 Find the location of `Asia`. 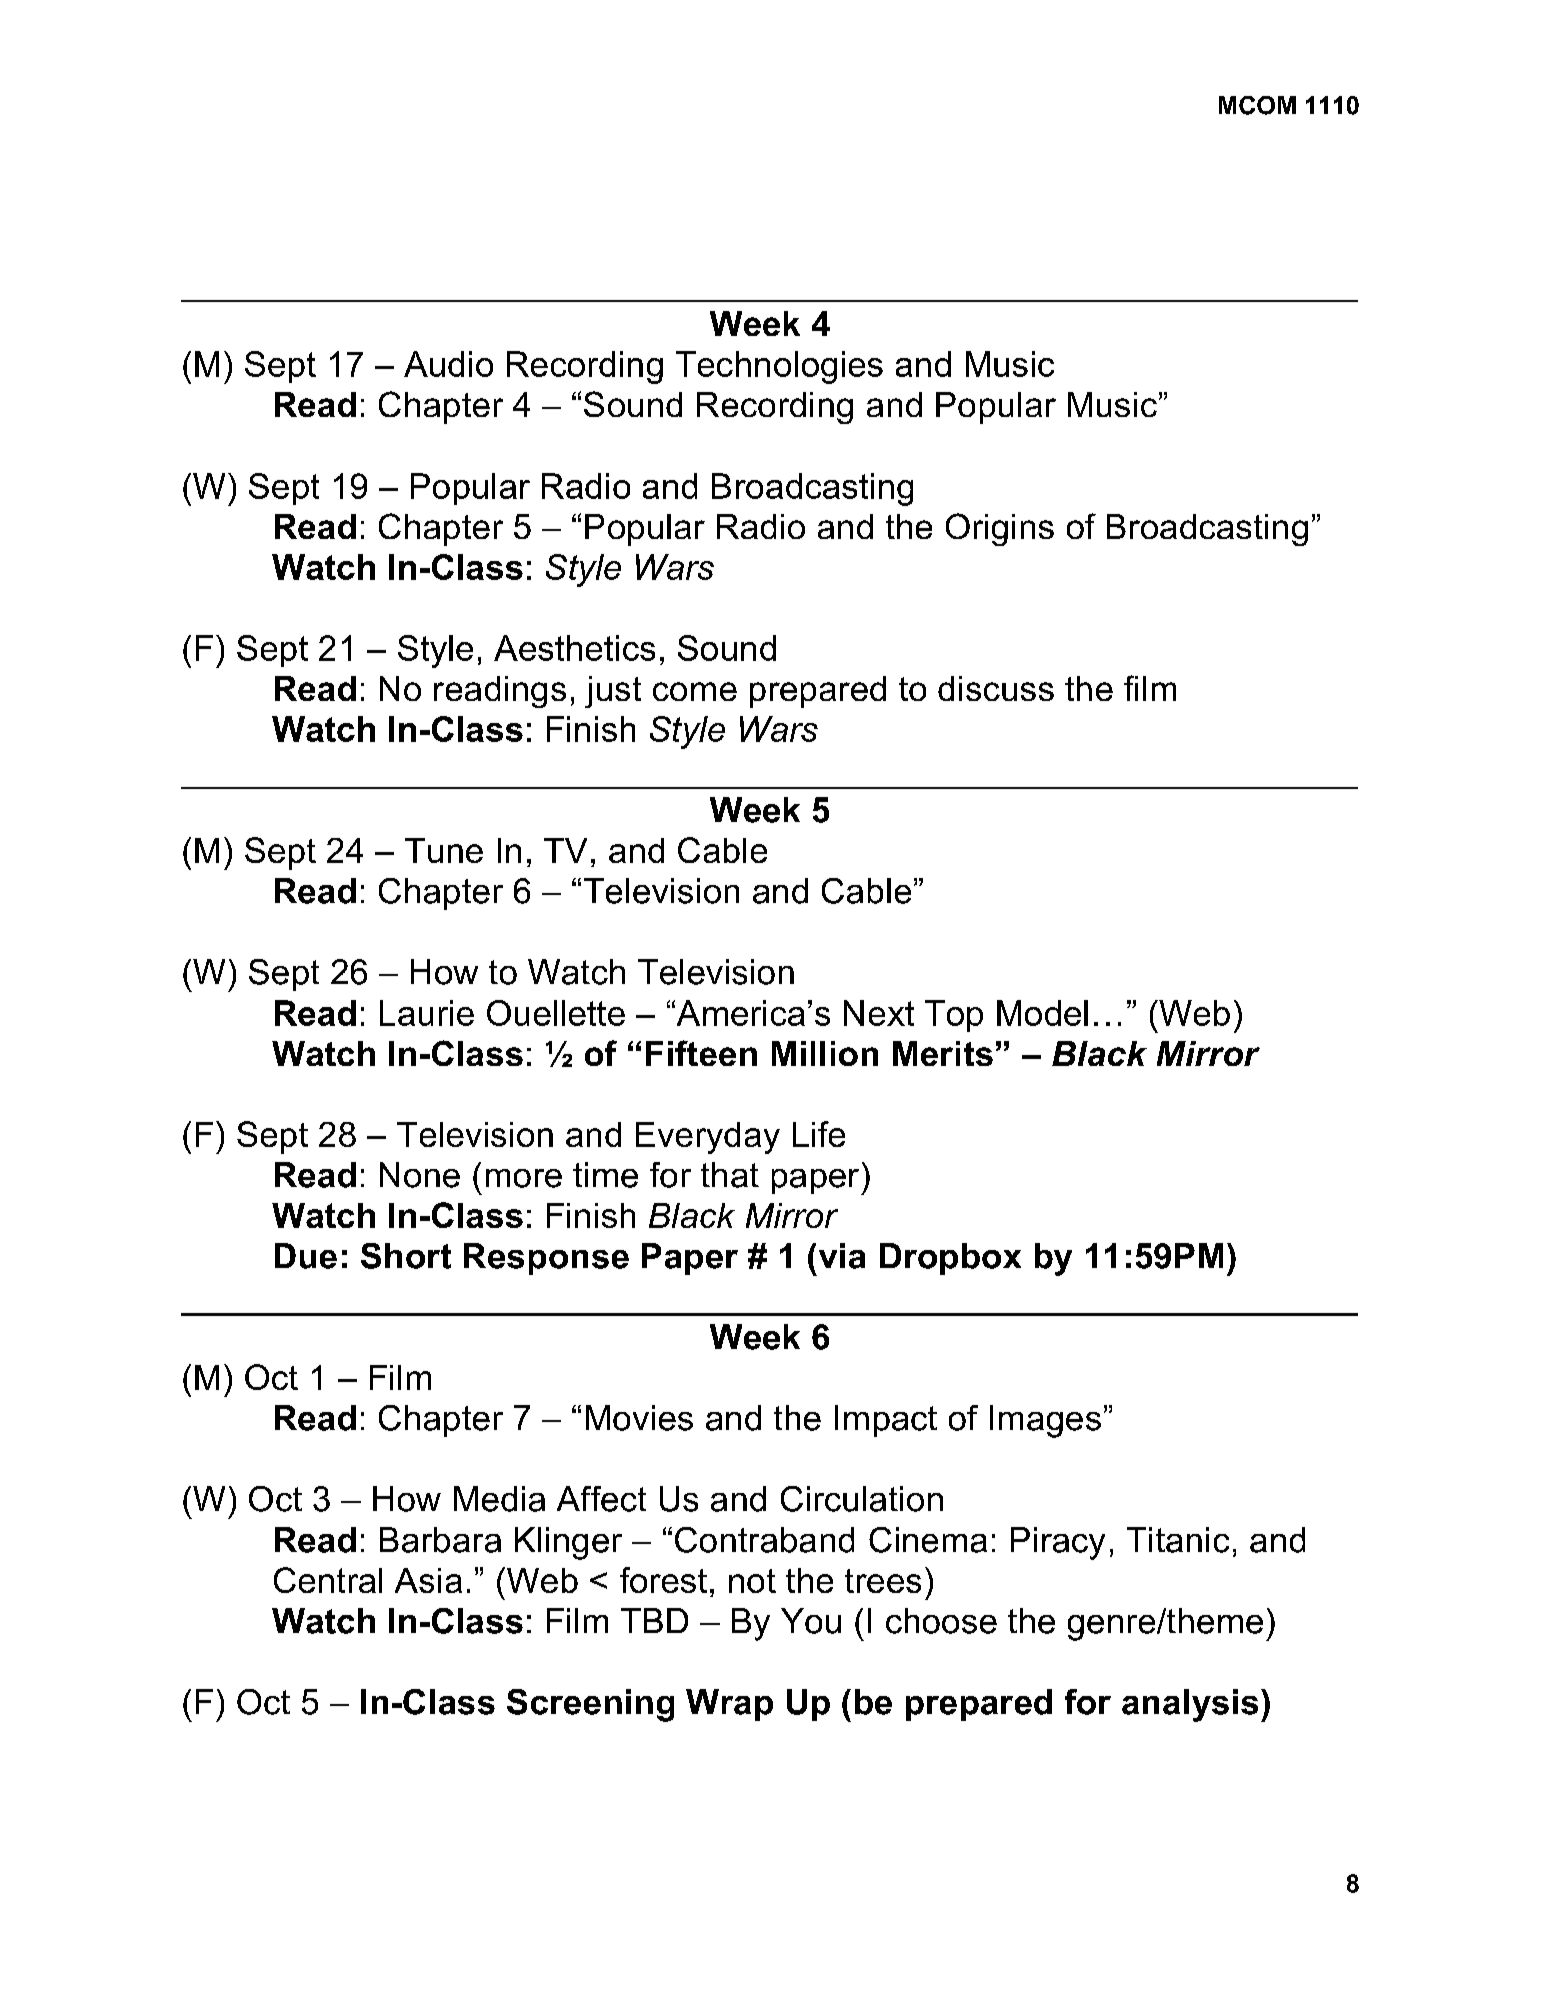

Asia is located at coordinates (428, 1580).
